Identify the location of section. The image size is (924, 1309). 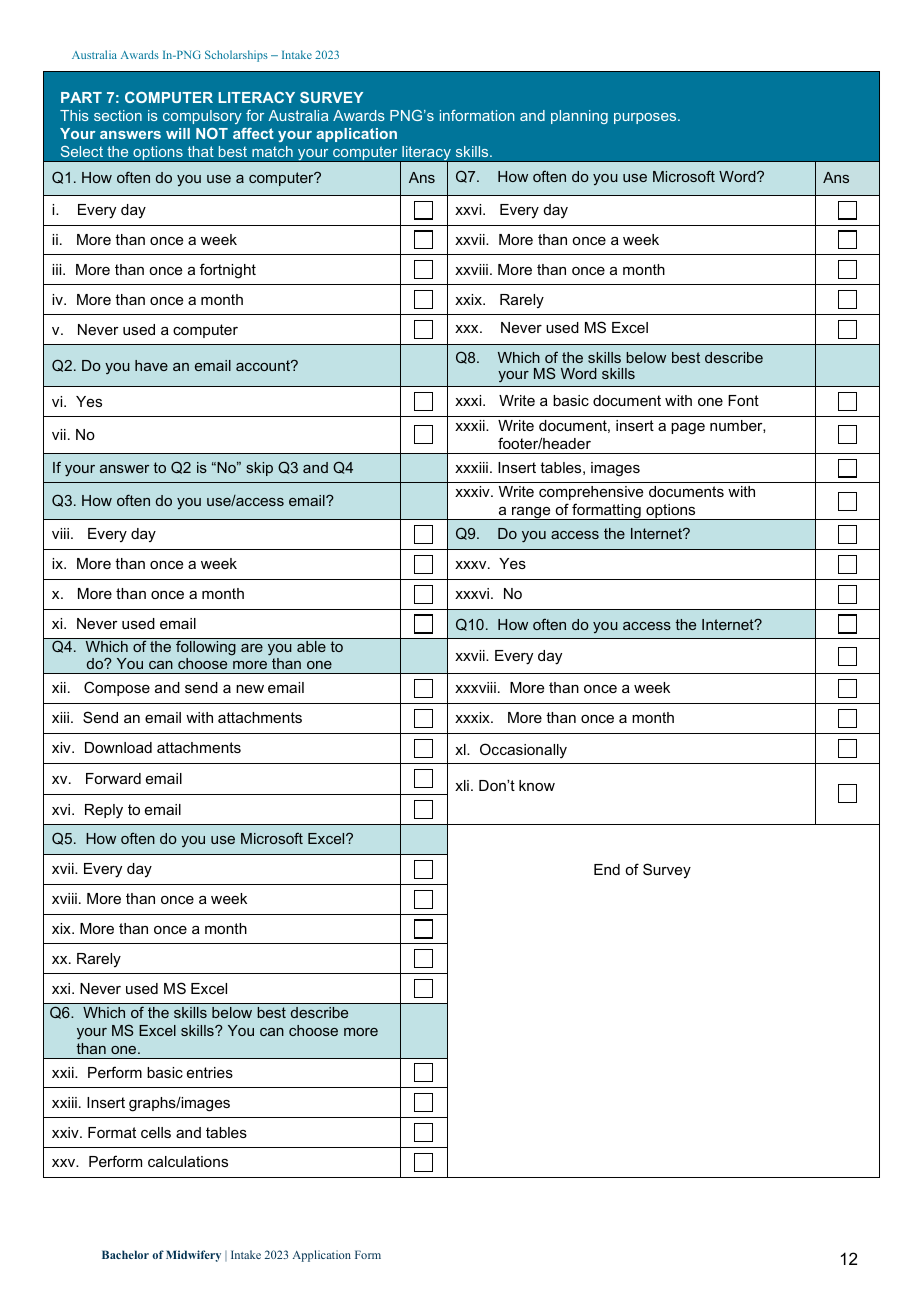
(118, 115).
